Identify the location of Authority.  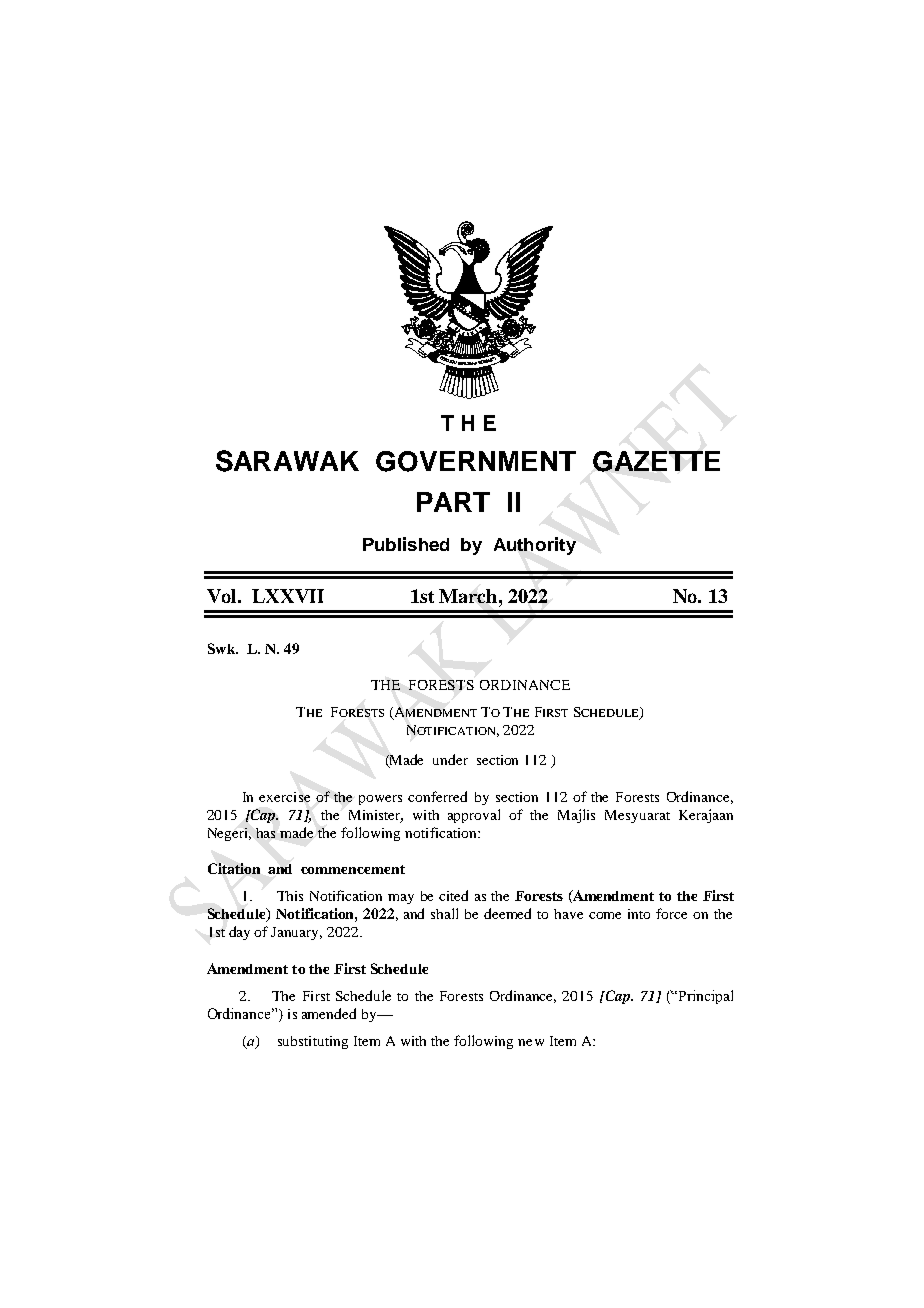
(535, 546).
